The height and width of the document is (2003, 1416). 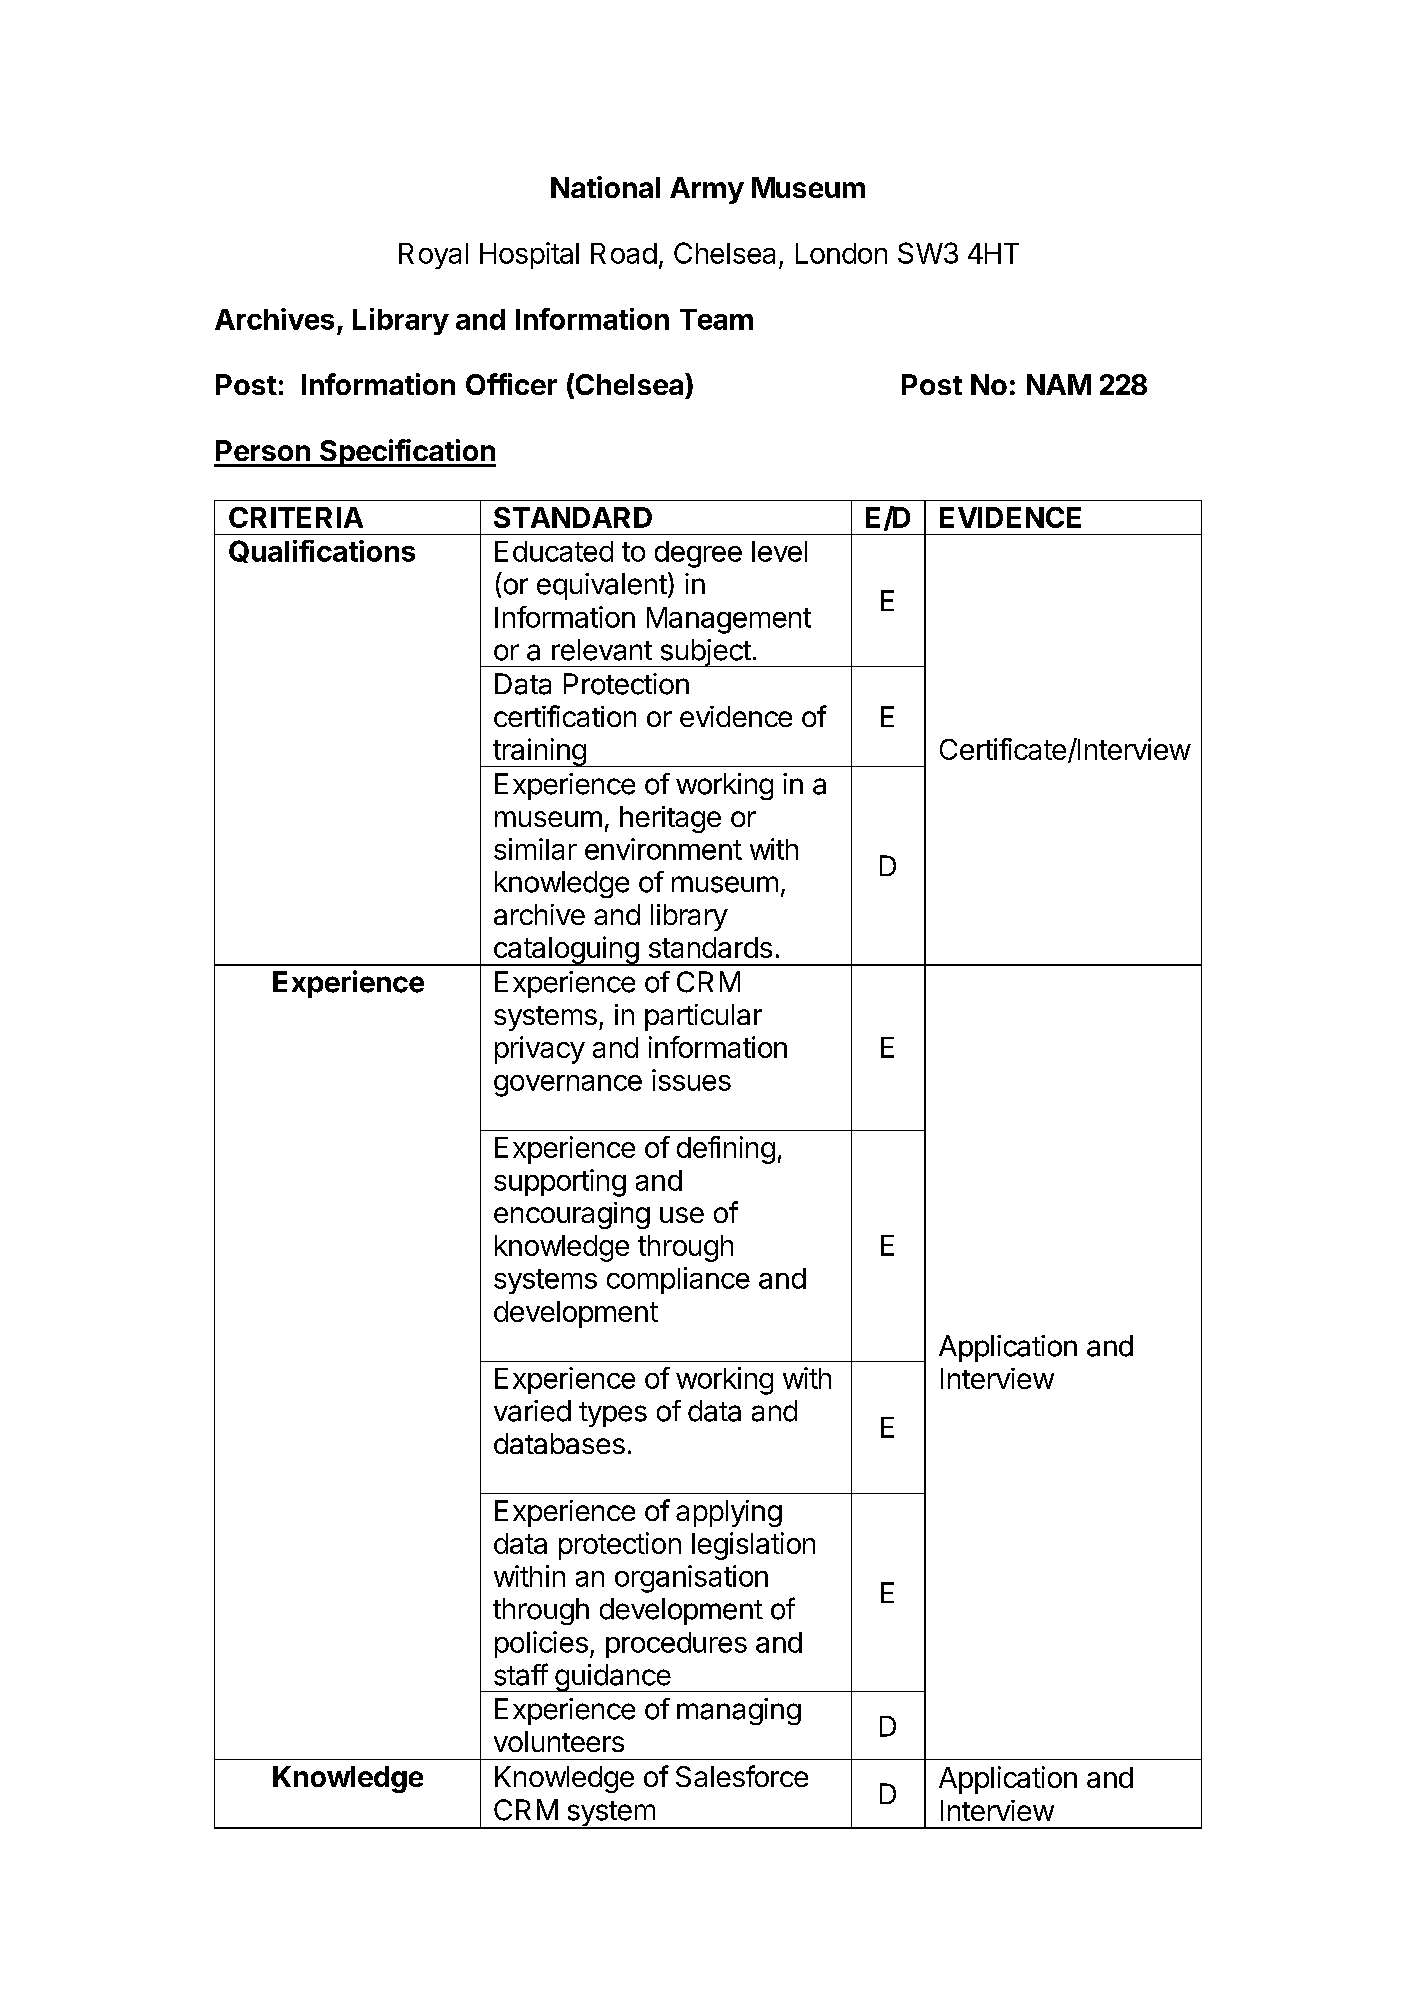 I want to click on heritage, so click(x=670, y=819).
